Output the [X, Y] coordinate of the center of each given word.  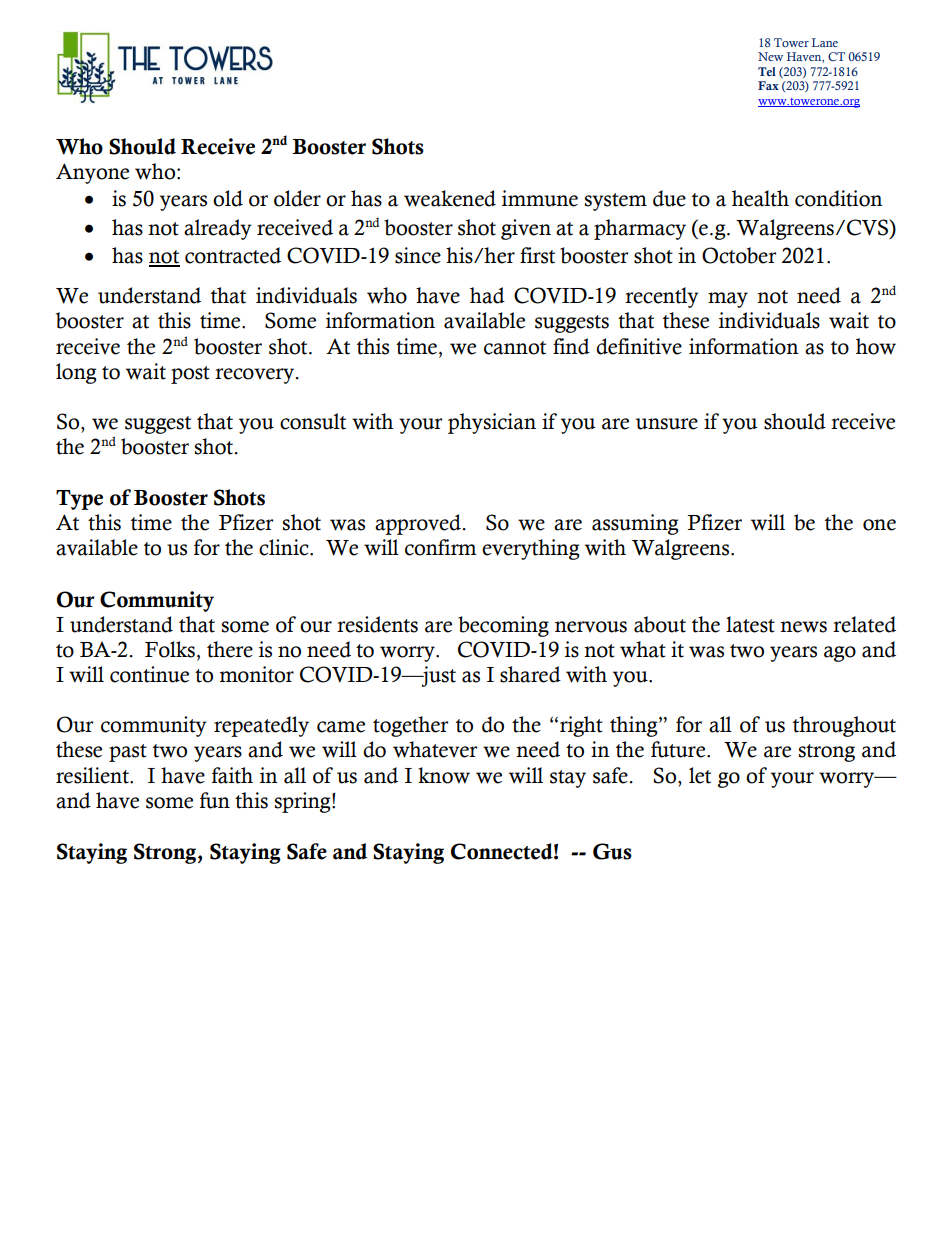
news [803, 627]
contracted [233, 255]
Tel [767, 71]
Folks [170, 649]
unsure [667, 424]
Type [79, 500]
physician [492, 423]
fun [215, 800]
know [444, 775]
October [739, 255]
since [418, 255]
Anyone [92, 173]
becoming [503, 626]
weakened [450, 198]
